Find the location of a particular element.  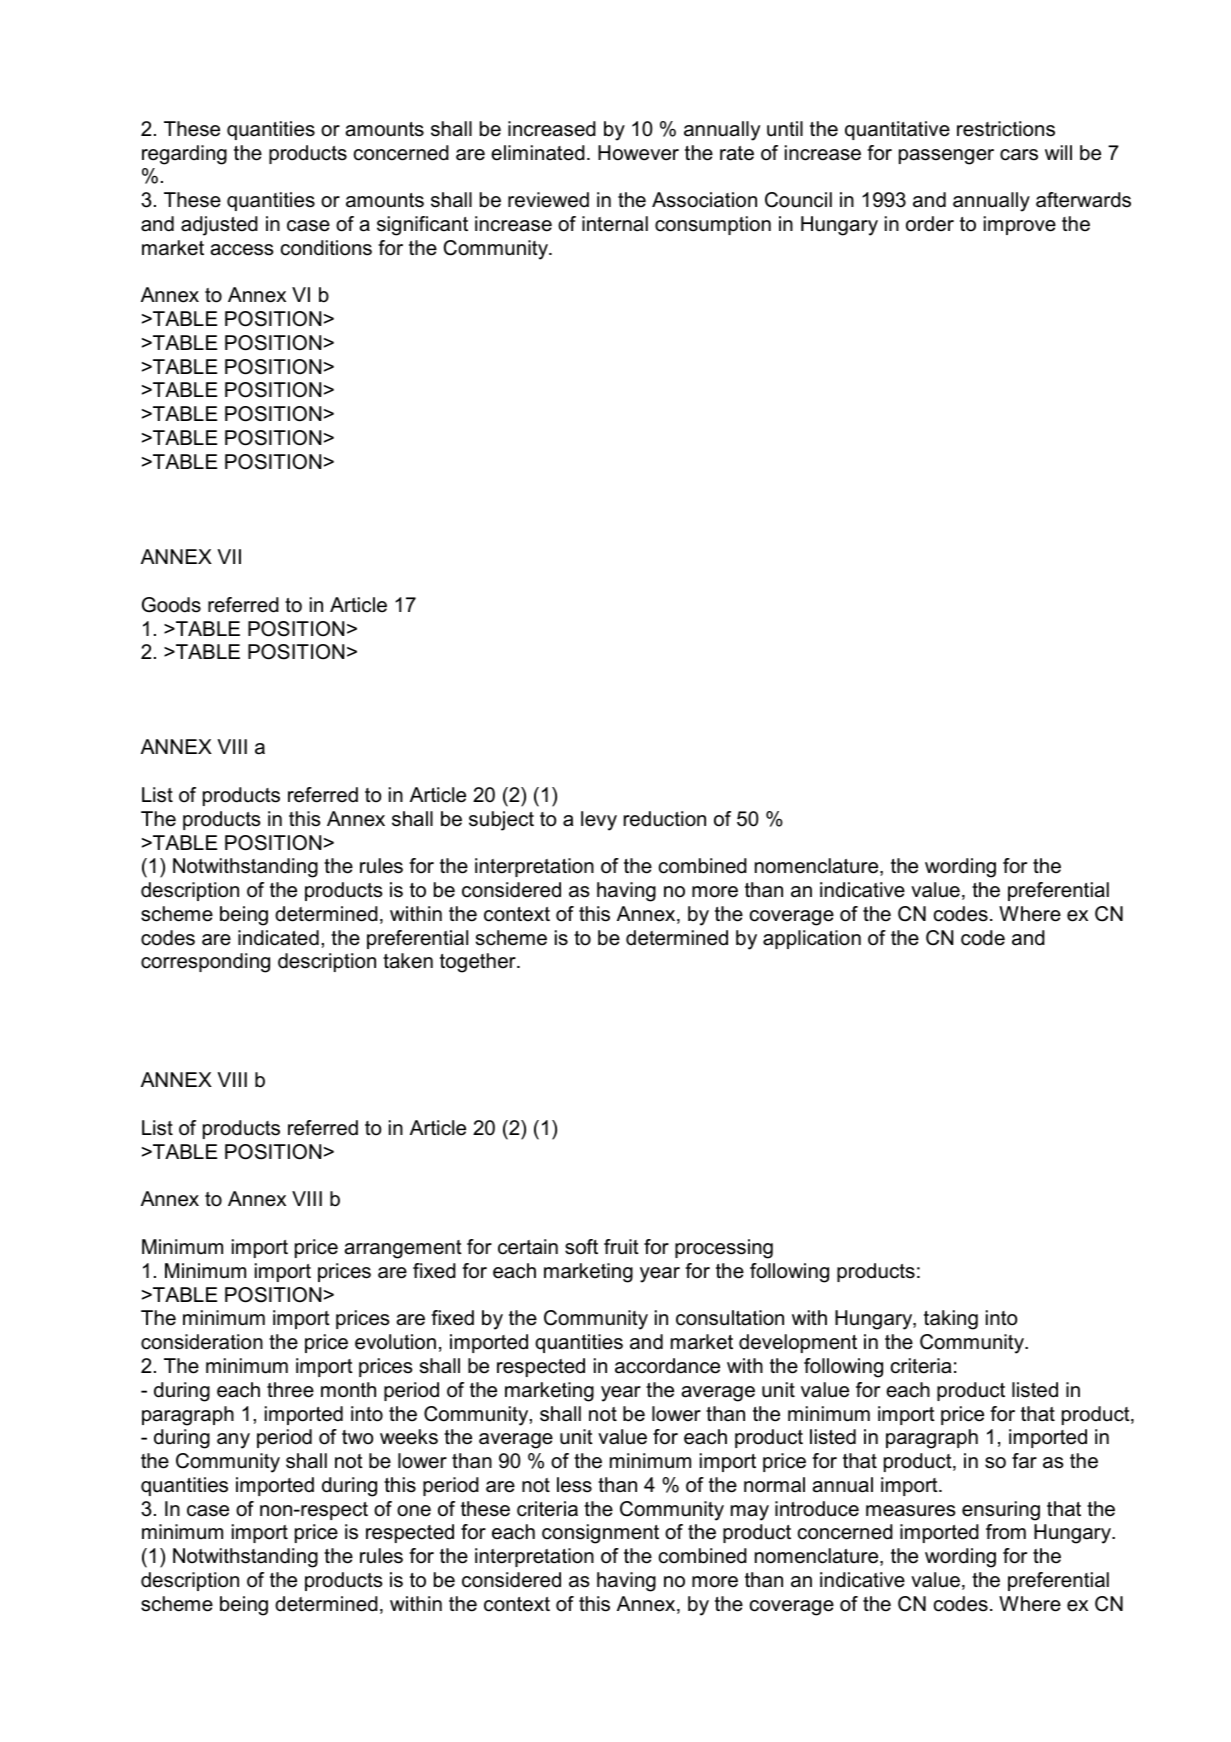

However is located at coordinates (638, 153).
